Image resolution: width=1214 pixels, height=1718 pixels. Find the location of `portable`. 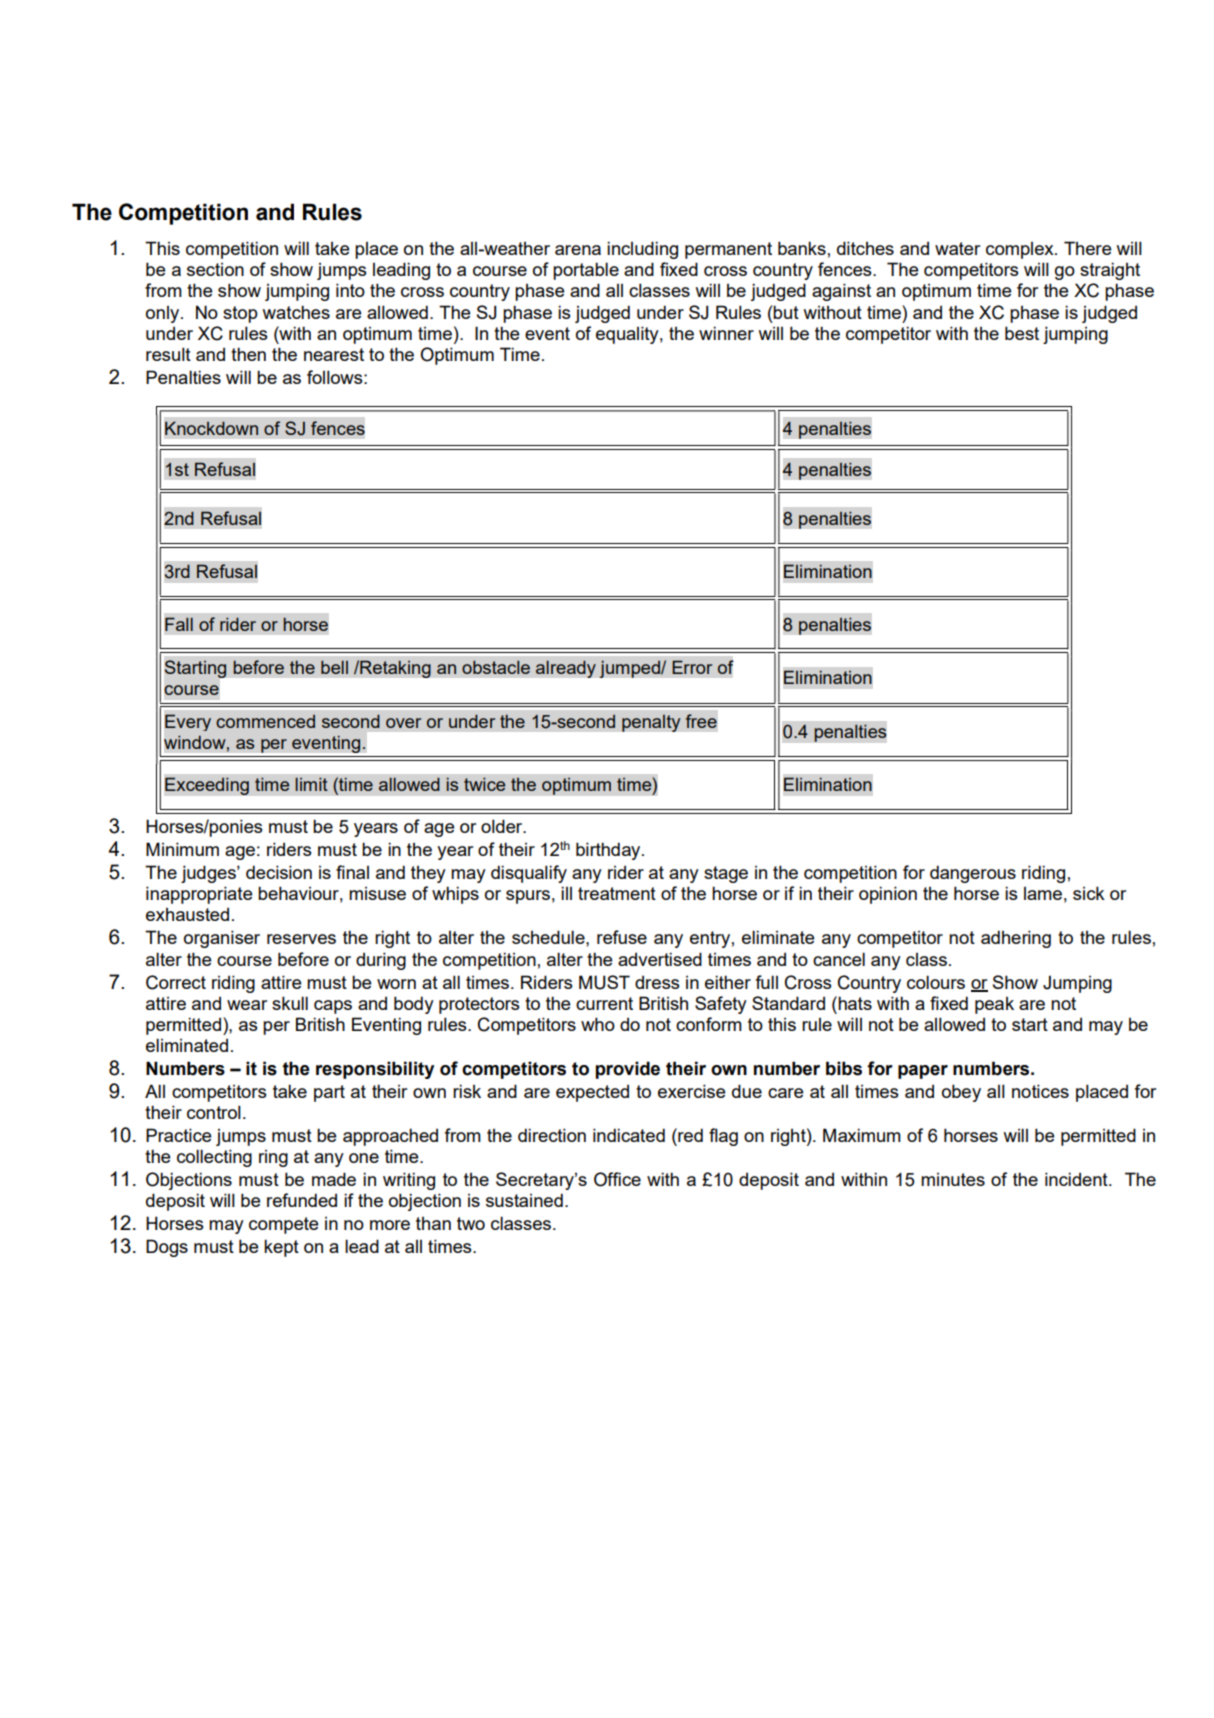

portable is located at coordinates (586, 271).
